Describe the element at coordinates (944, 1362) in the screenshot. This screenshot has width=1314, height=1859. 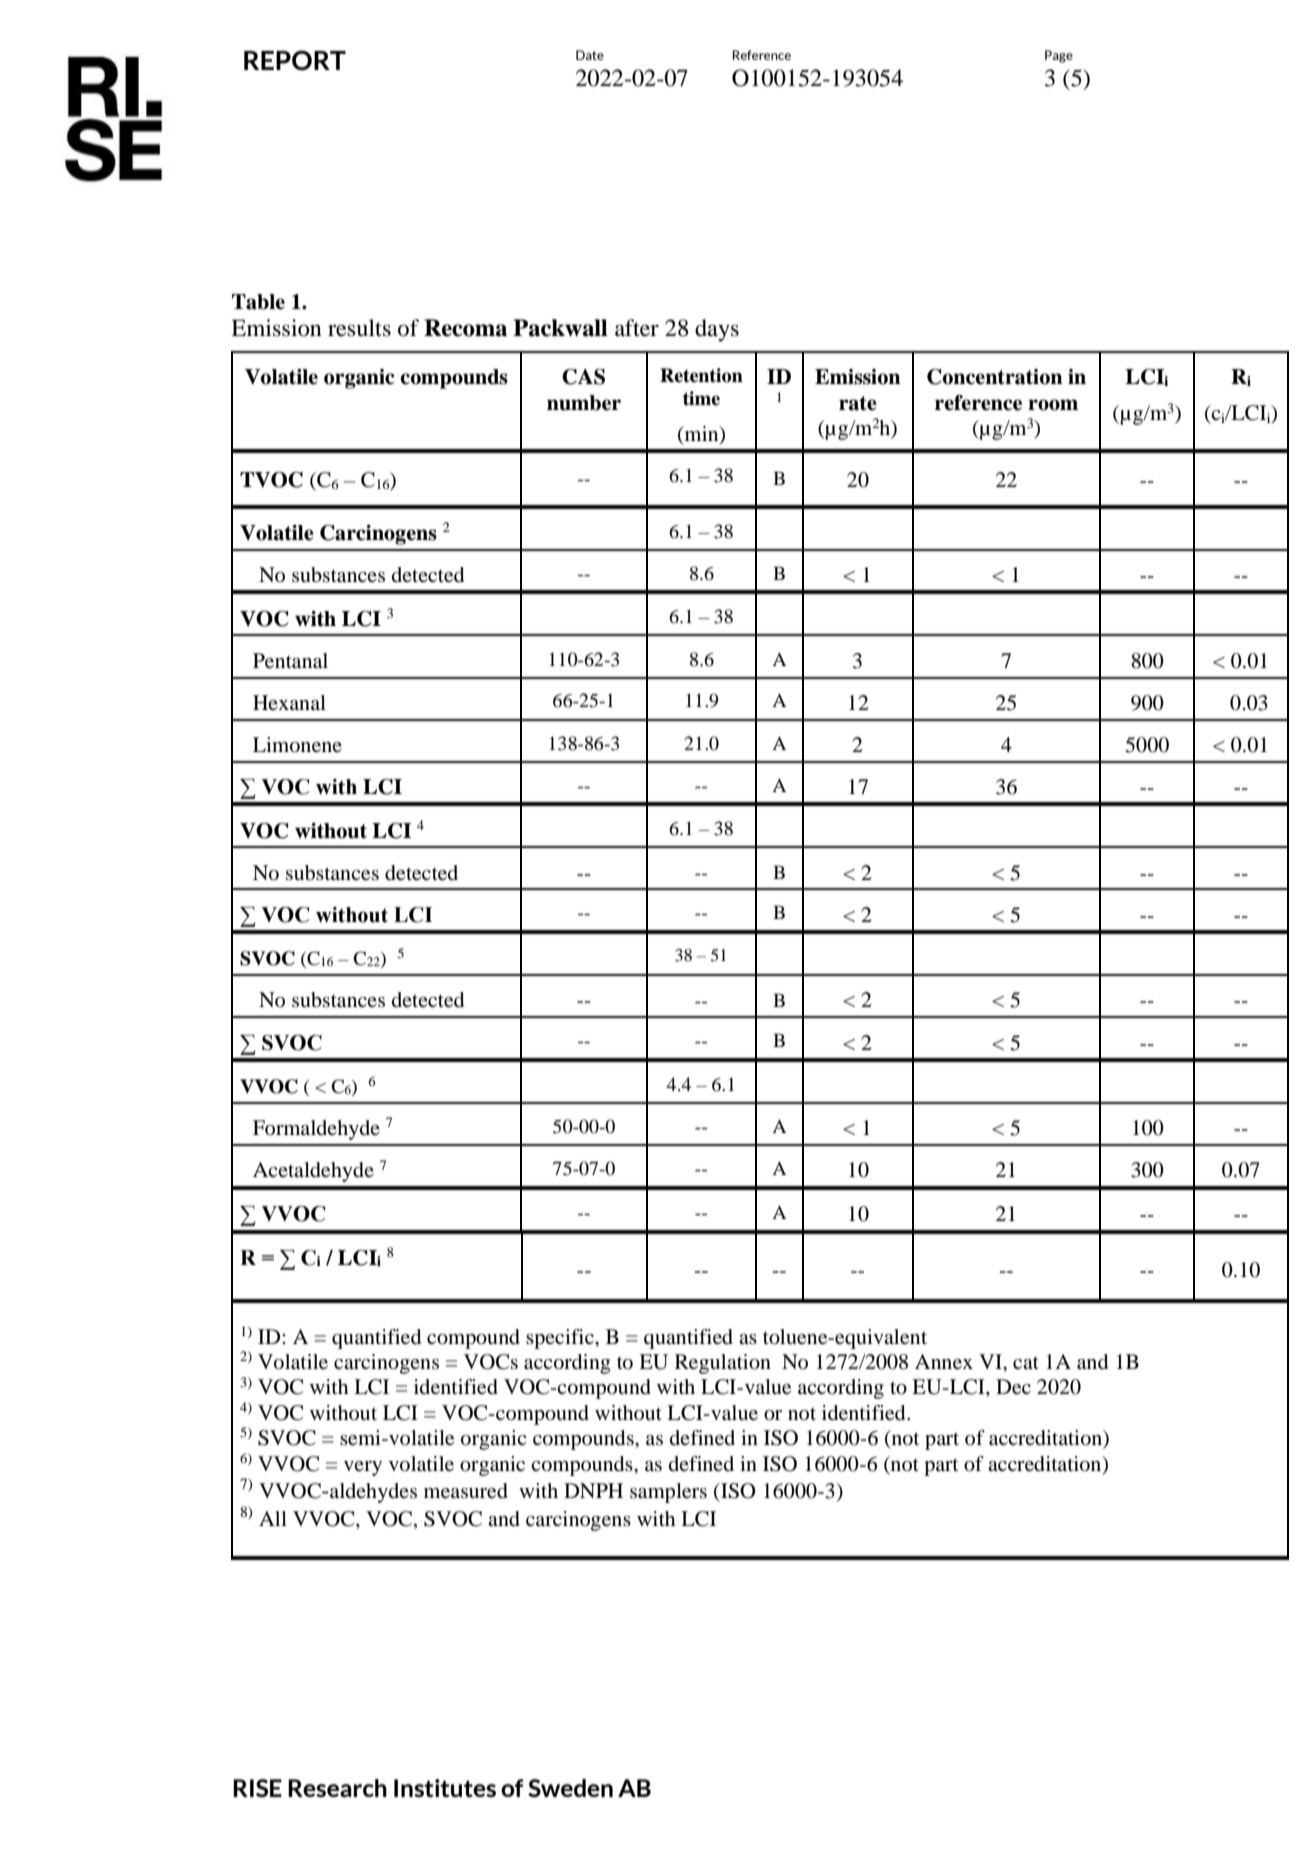
I see `Annex` at that location.
